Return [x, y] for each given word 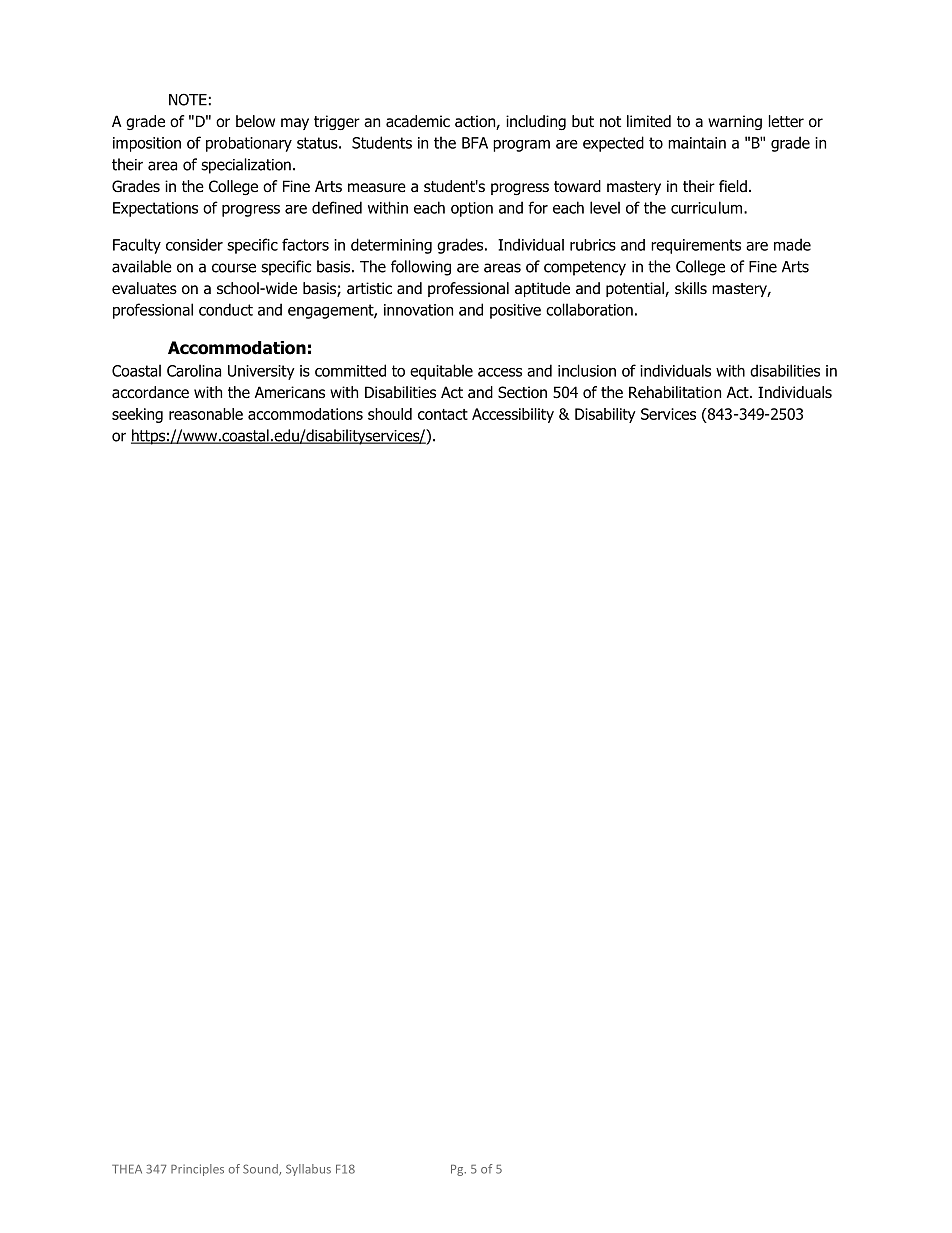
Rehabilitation [675, 392]
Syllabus [308, 1170]
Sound [261, 1170]
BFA [475, 143]
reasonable [206, 414]
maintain [697, 143]
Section [522, 392]
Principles [197, 1170]
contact [443, 414]
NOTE [188, 99]
